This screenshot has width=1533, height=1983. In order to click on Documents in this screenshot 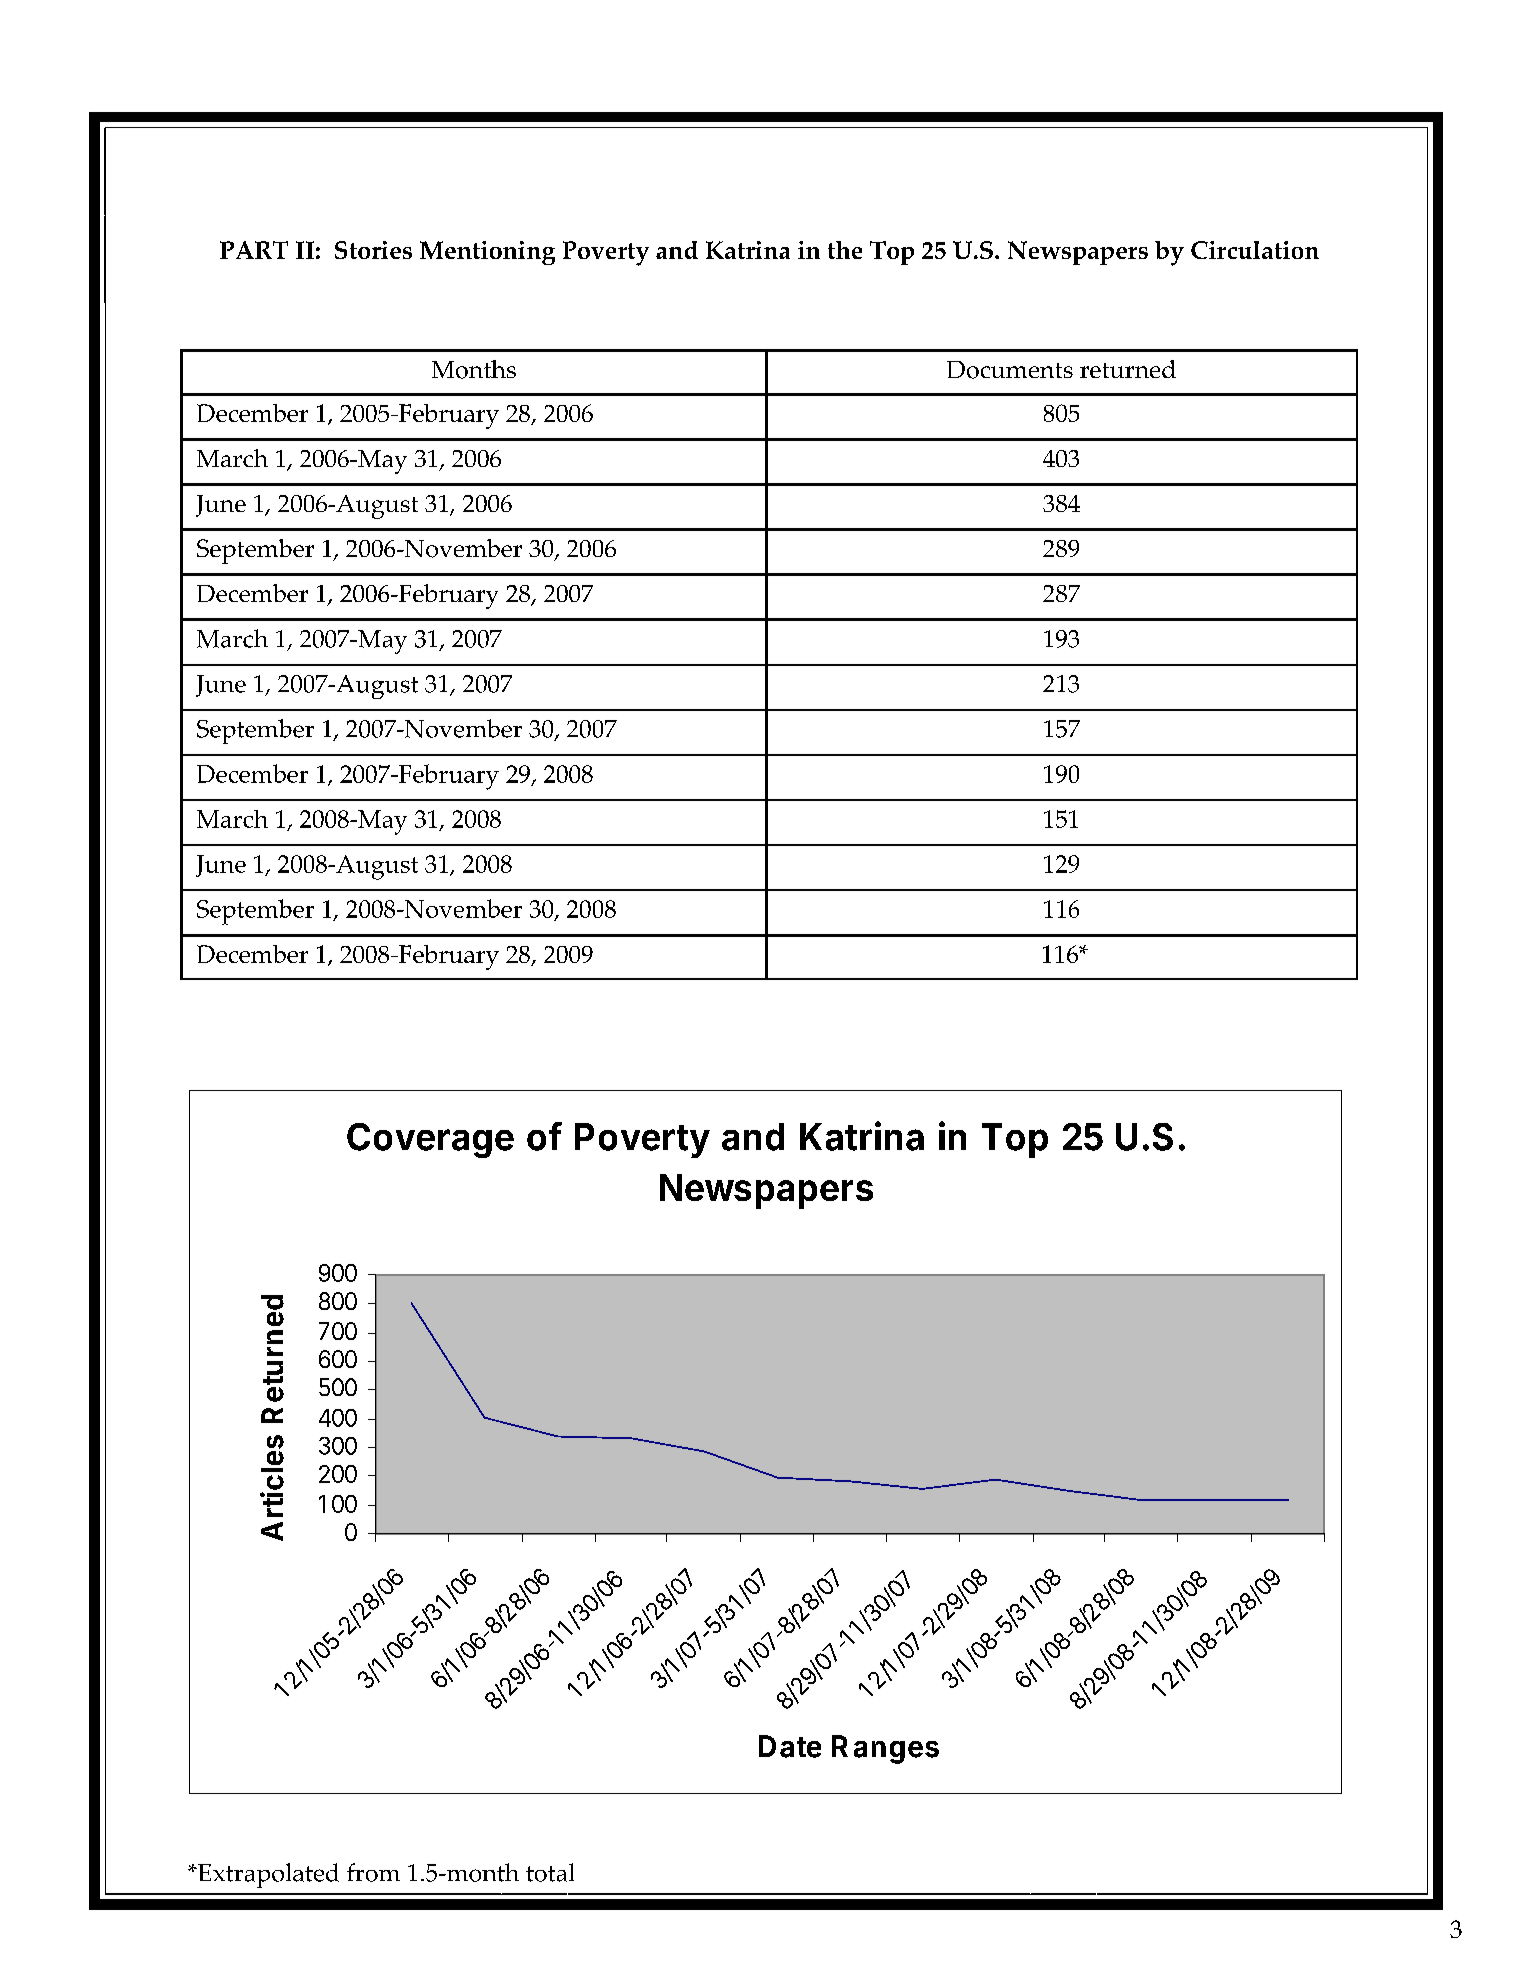, I will do `click(1010, 370)`.
